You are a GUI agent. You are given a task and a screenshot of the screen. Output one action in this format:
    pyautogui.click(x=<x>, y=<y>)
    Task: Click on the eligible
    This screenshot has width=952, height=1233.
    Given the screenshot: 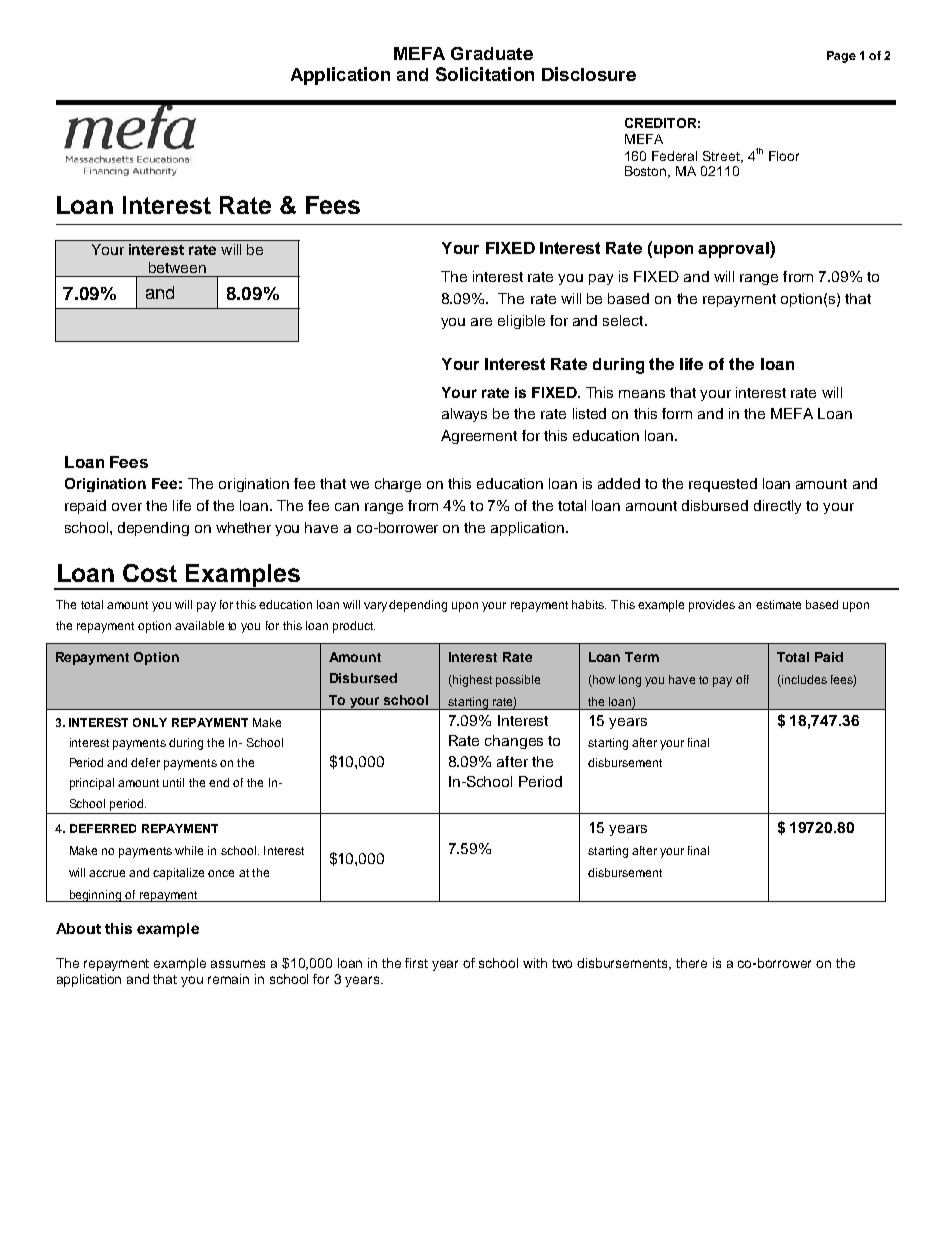 What is the action you would take?
    pyautogui.click(x=521, y=322)
